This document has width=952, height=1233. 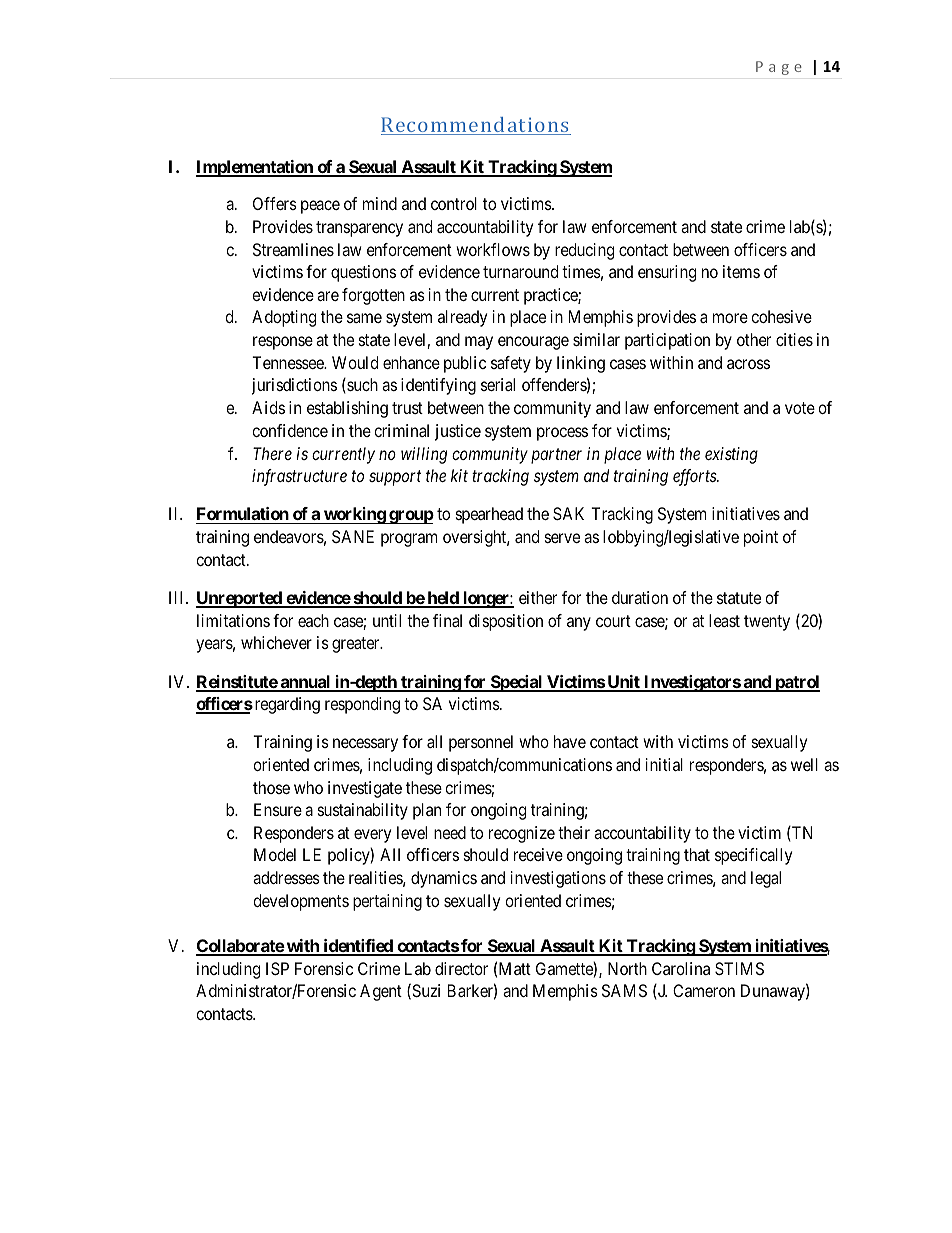 What do you see at coordinates (301, 902) in the document?
I see `developments` at bounding box center [301, 902].
